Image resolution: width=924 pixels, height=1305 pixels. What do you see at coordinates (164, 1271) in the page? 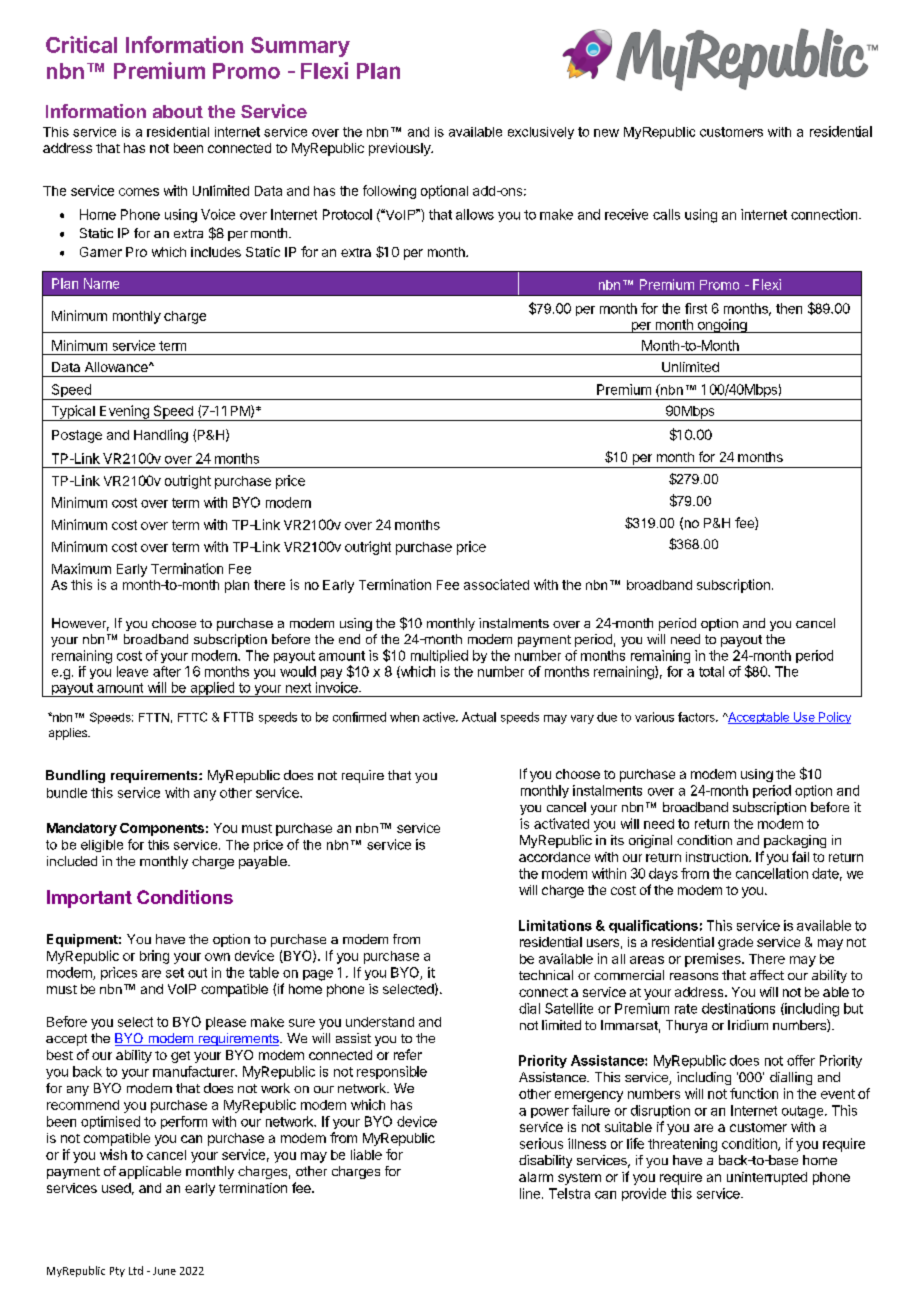
I see `June` at bounding box center [164, 1271].
